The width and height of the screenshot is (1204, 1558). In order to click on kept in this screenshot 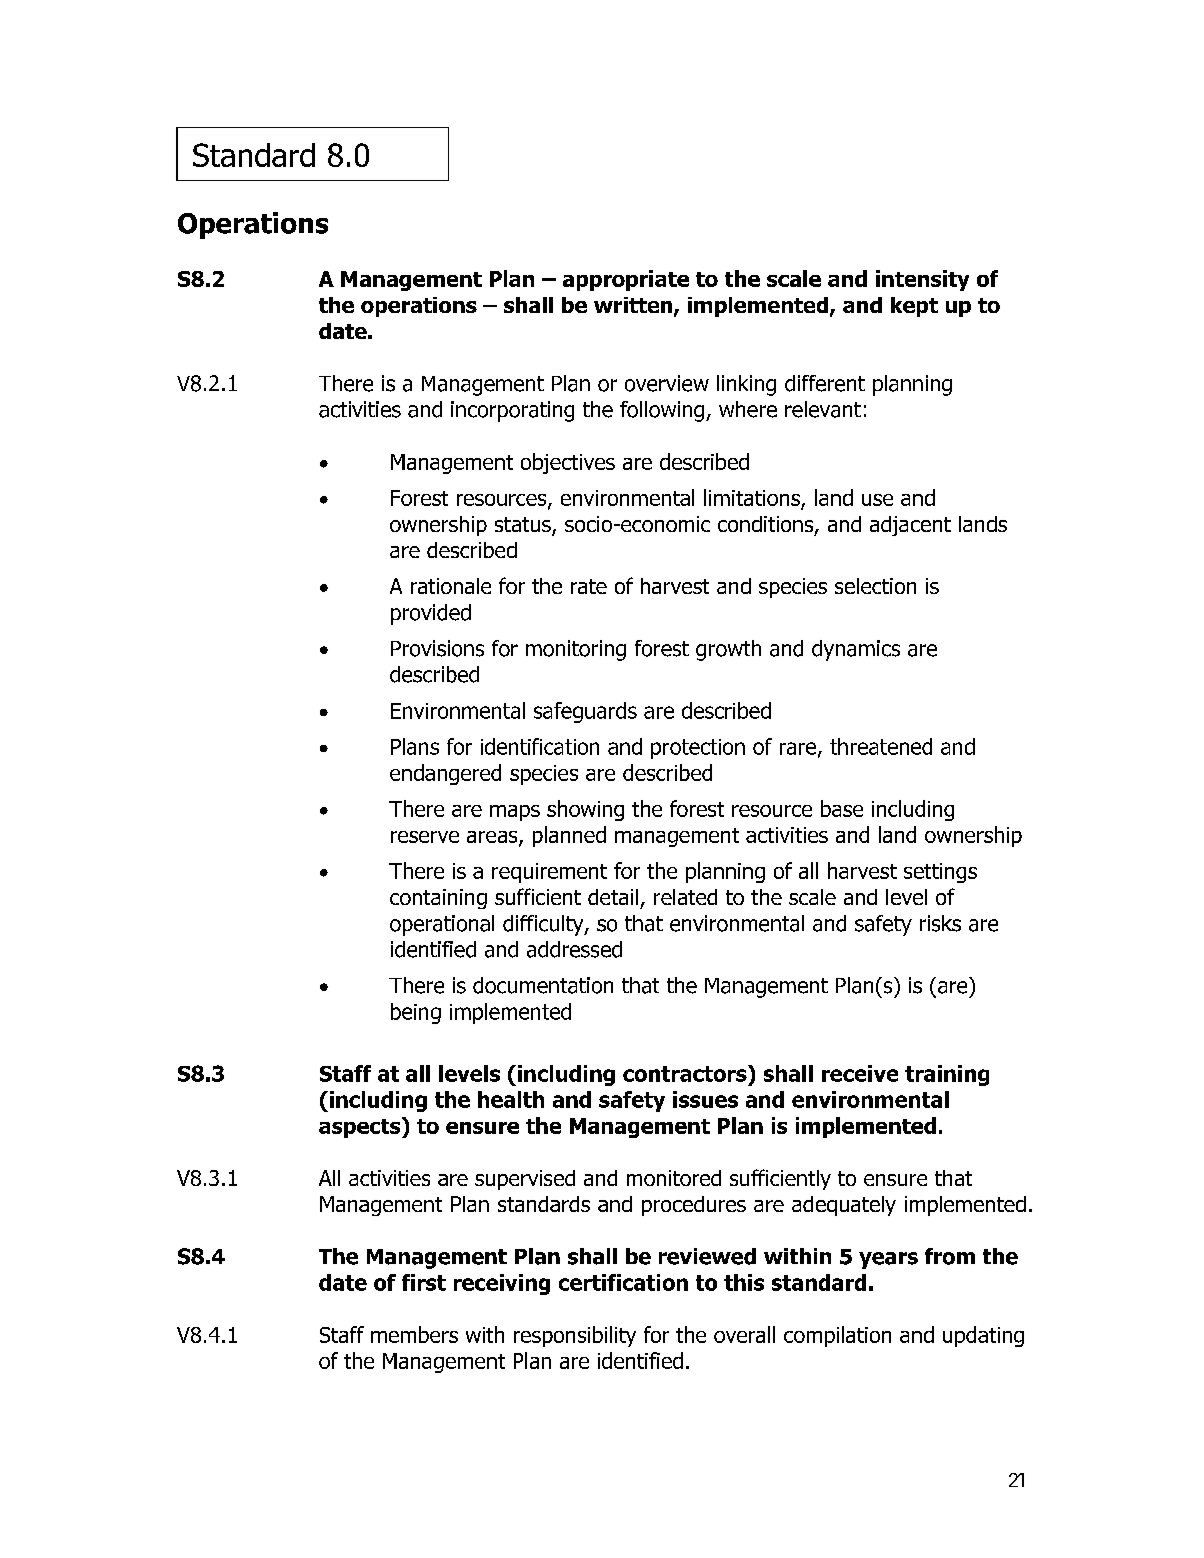, I will do `click(914, 307)`.
